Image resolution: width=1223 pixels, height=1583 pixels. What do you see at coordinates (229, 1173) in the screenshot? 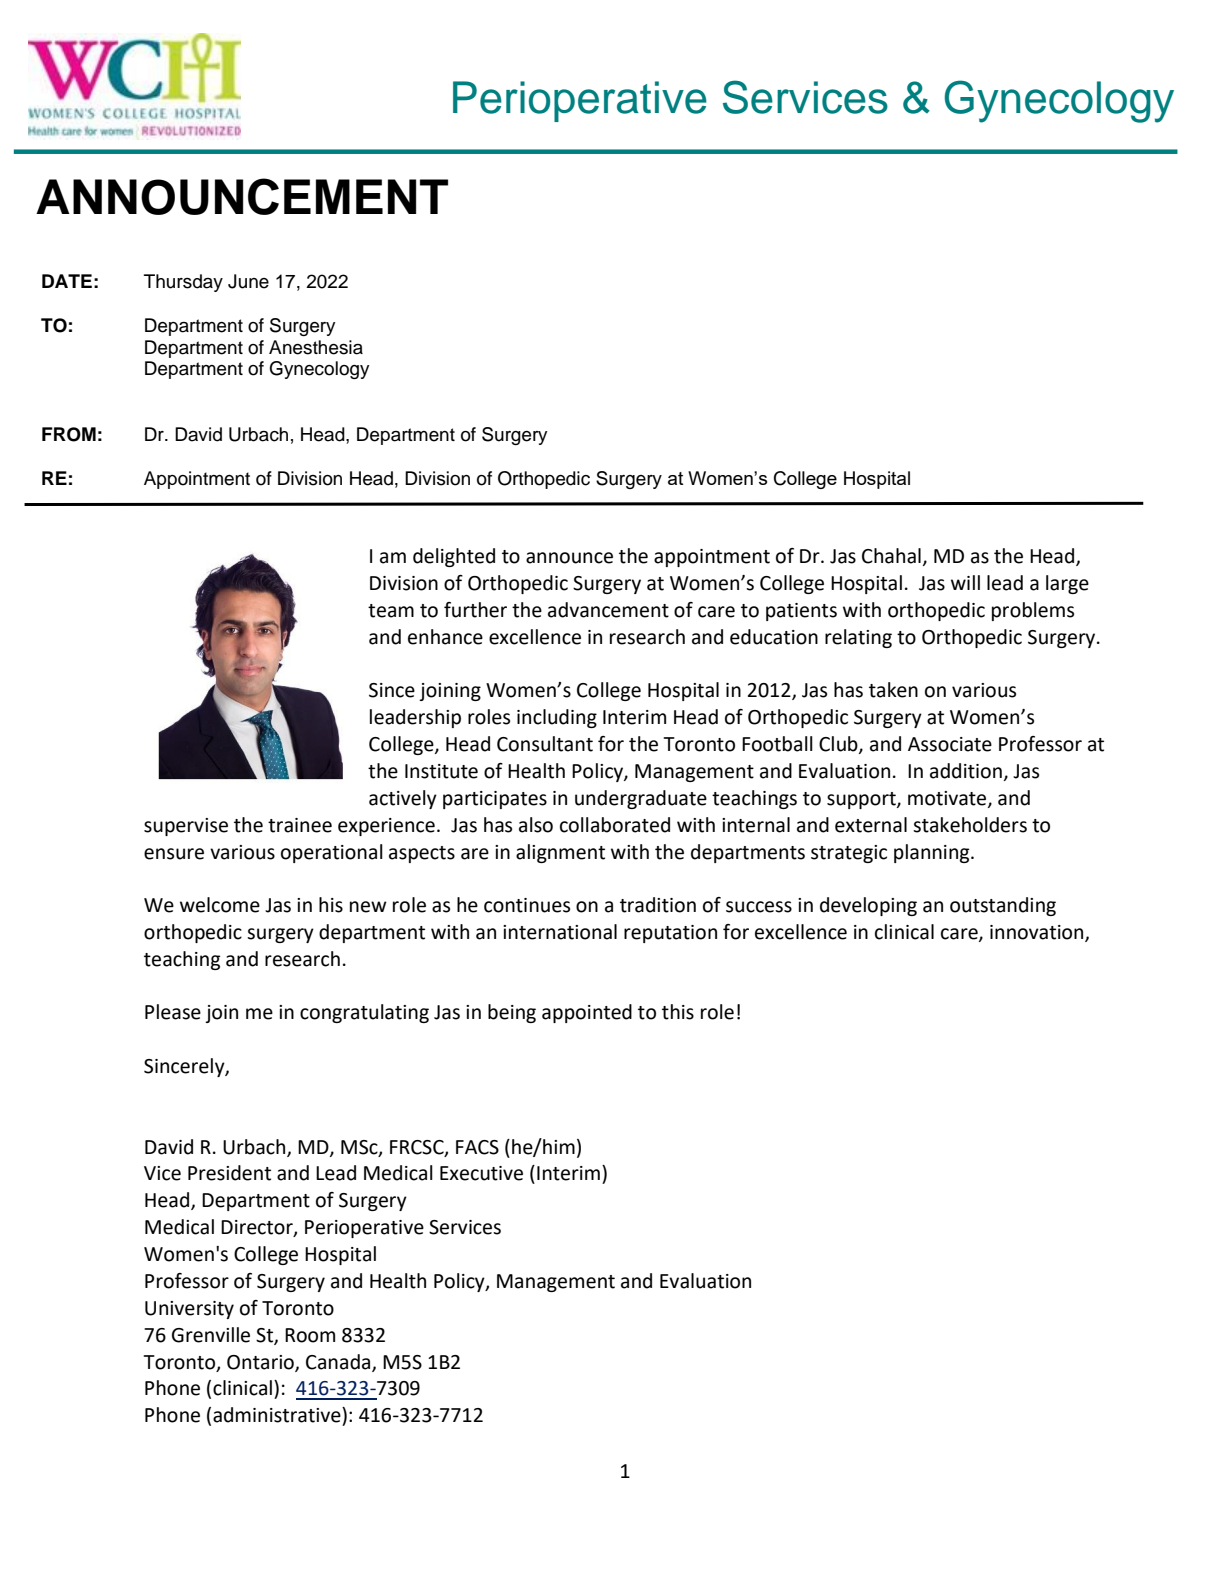
I see `President` at bounding box center [229, 1173].
